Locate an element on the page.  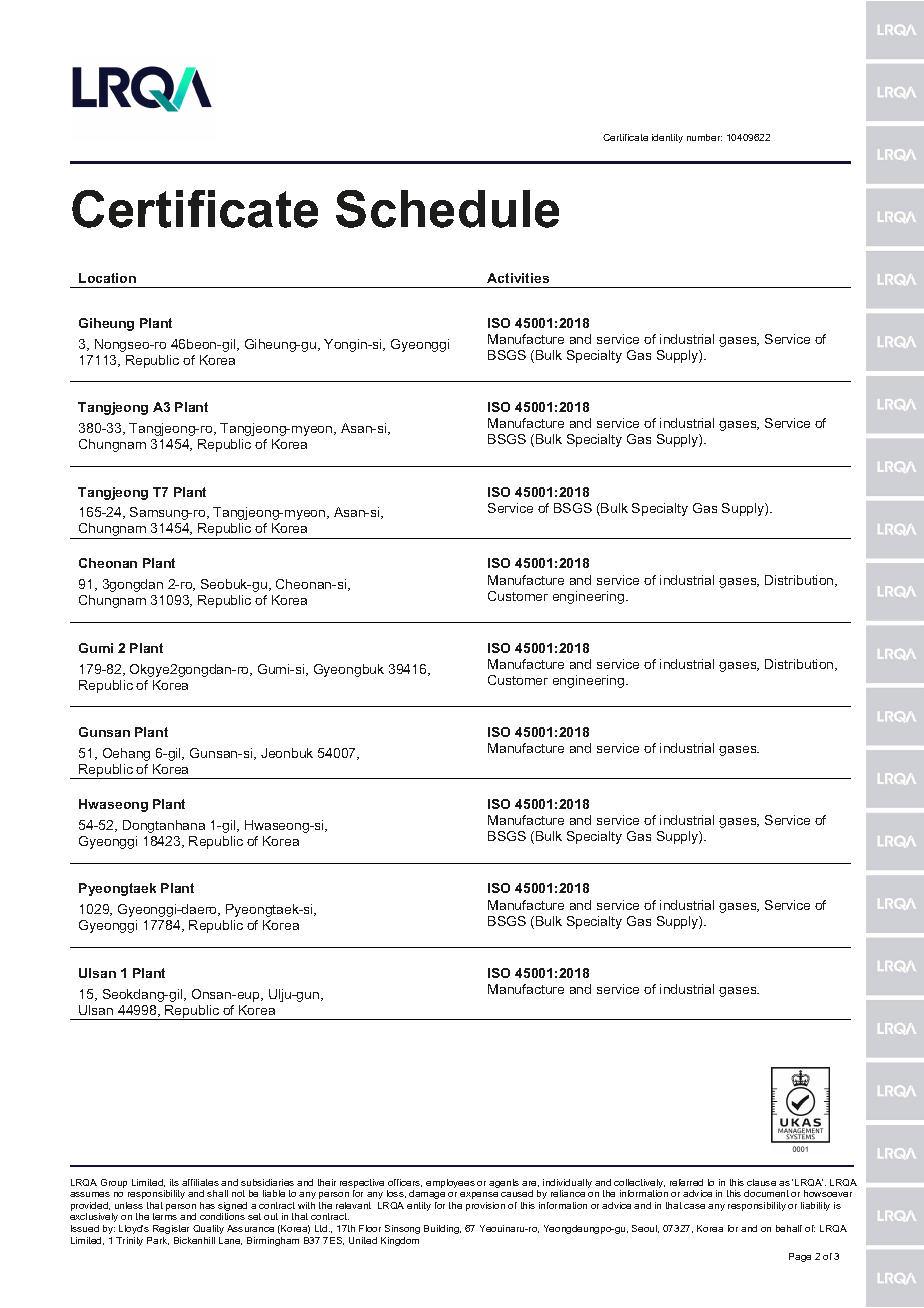
number is located at coordinates (704, 137).
